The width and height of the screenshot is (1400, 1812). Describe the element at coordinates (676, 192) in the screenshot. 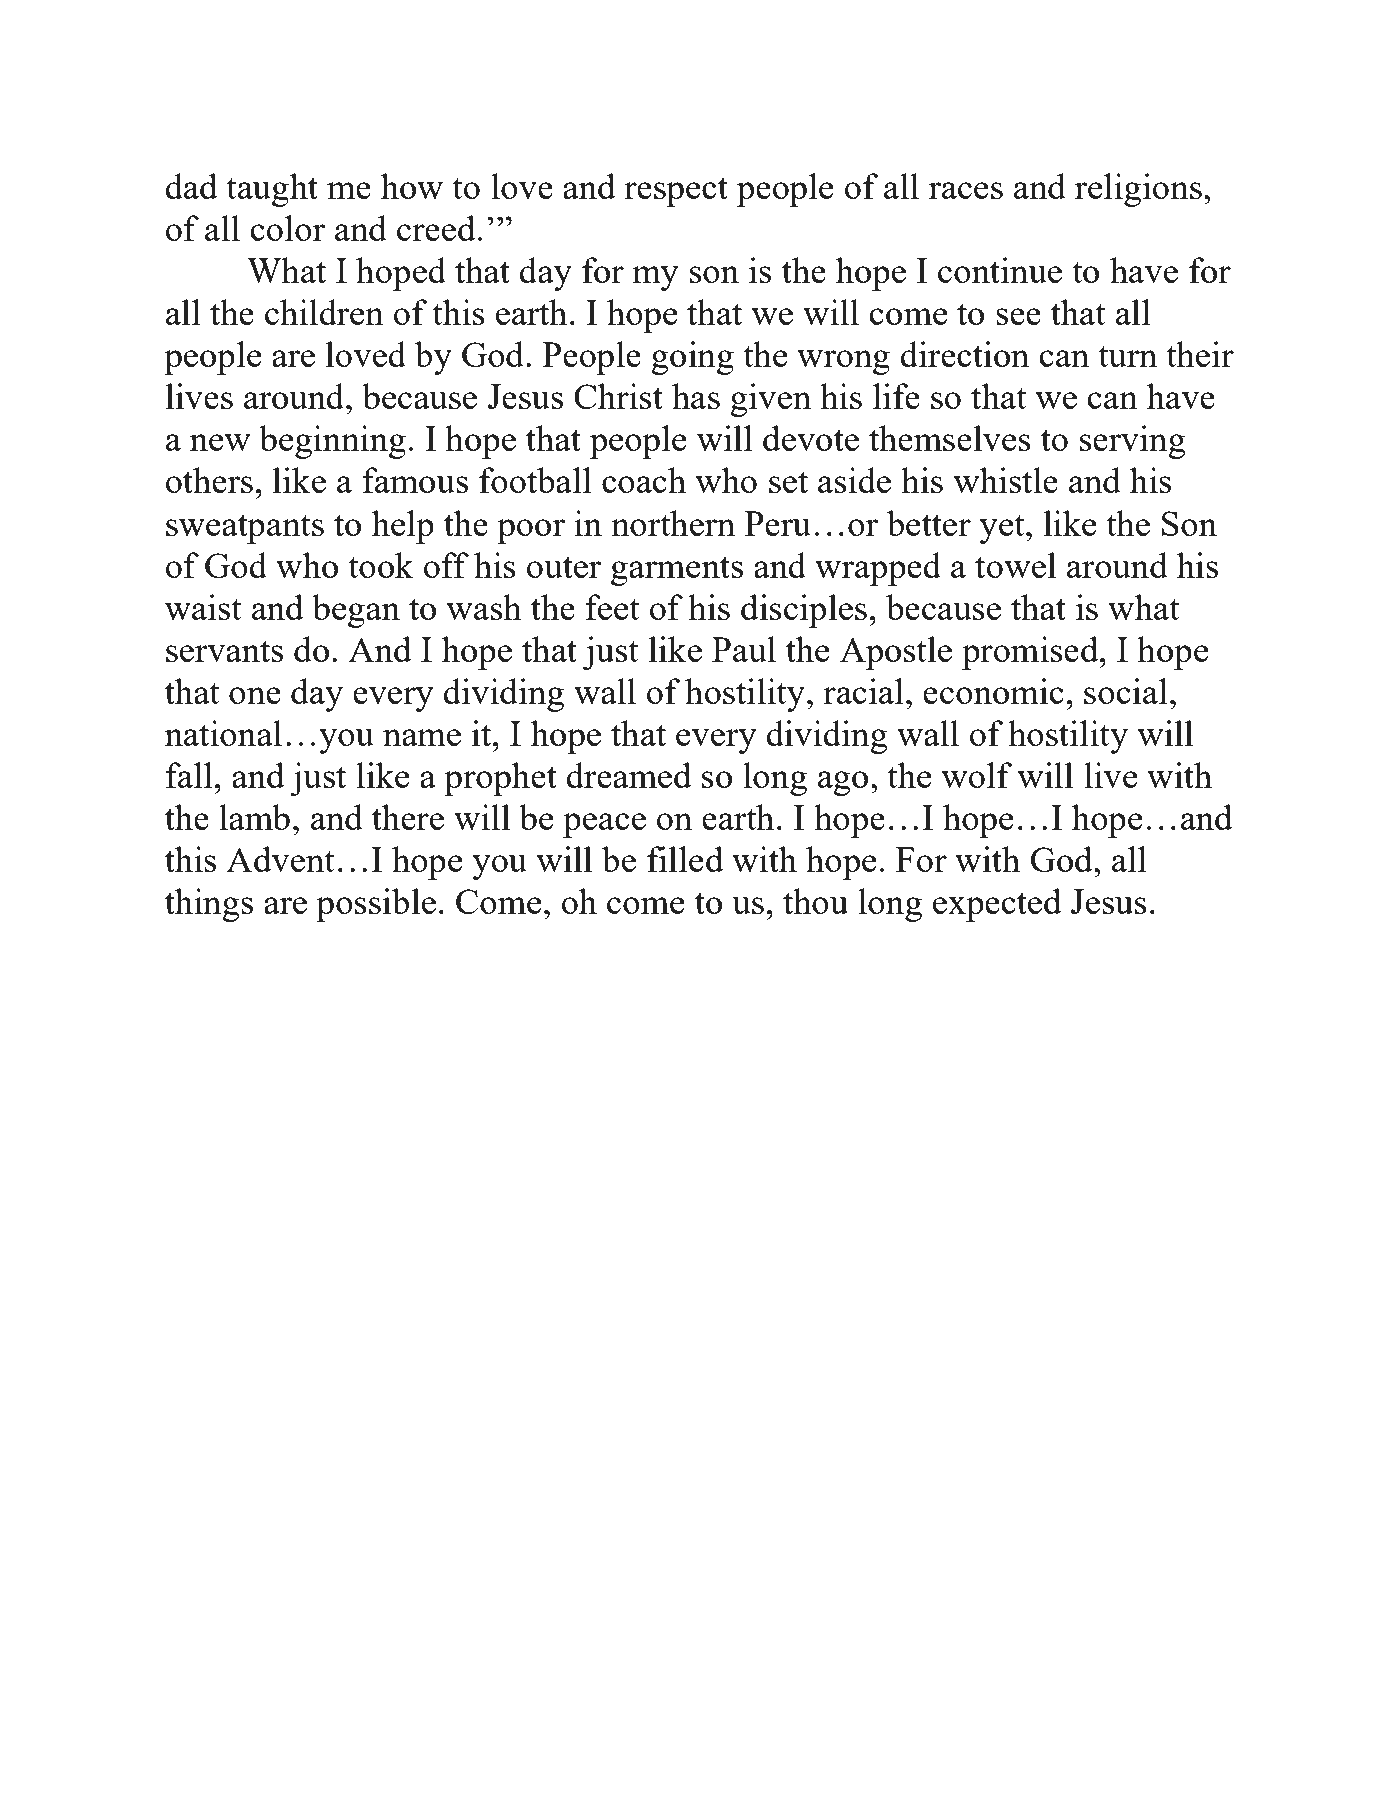

I see `respect` at that location.
